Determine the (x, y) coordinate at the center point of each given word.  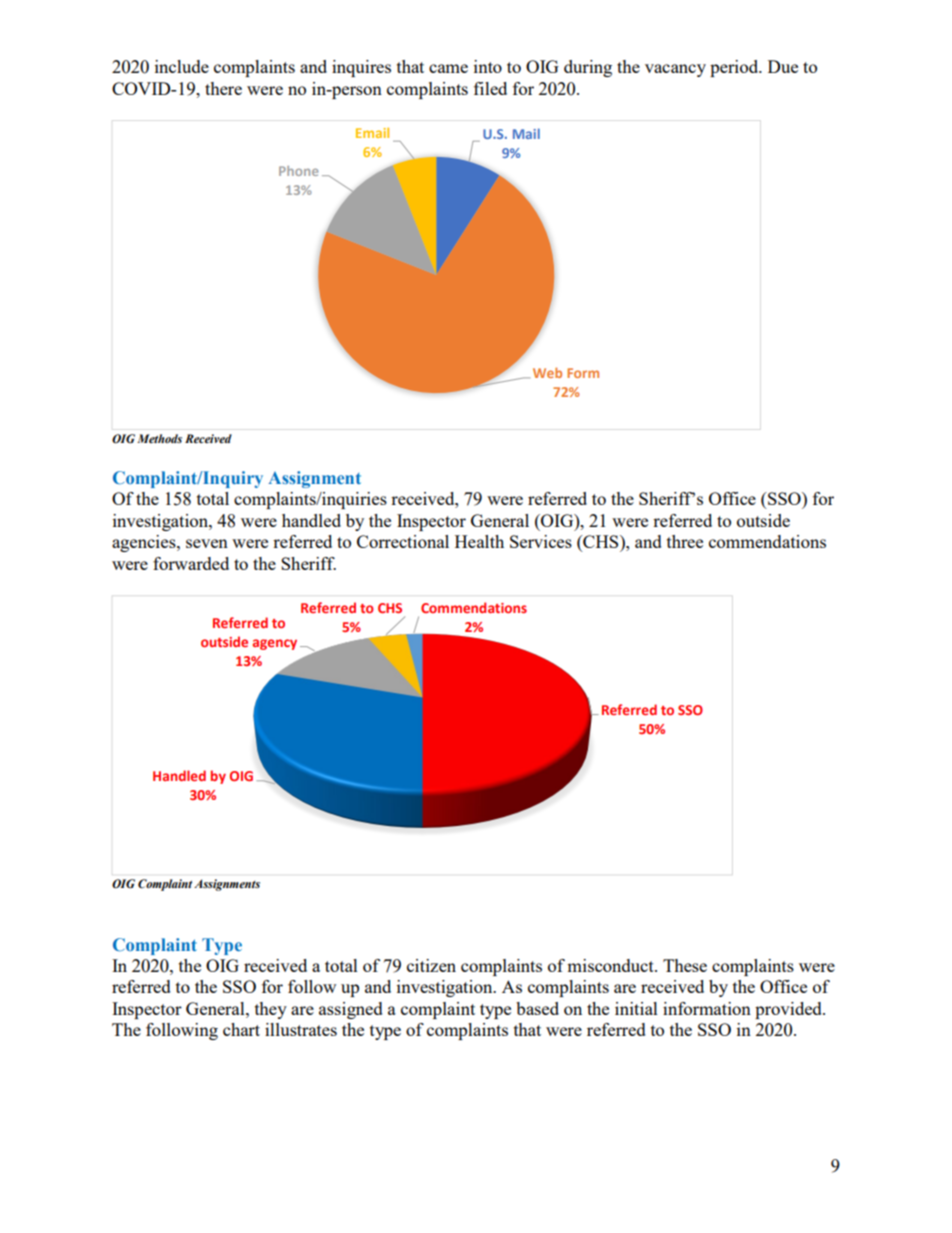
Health (479, 541)
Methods (159, 438)
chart (241, 1029)
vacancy (675, 70)
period (735, 68)
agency (275, 644)
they (271, 1010)
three (685, 541)
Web (547, 372)
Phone (298, 171)
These (685, 965)
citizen (431, 965)
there (223, 88)
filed (490, 88)
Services (541, 541)
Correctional (403, 541)
